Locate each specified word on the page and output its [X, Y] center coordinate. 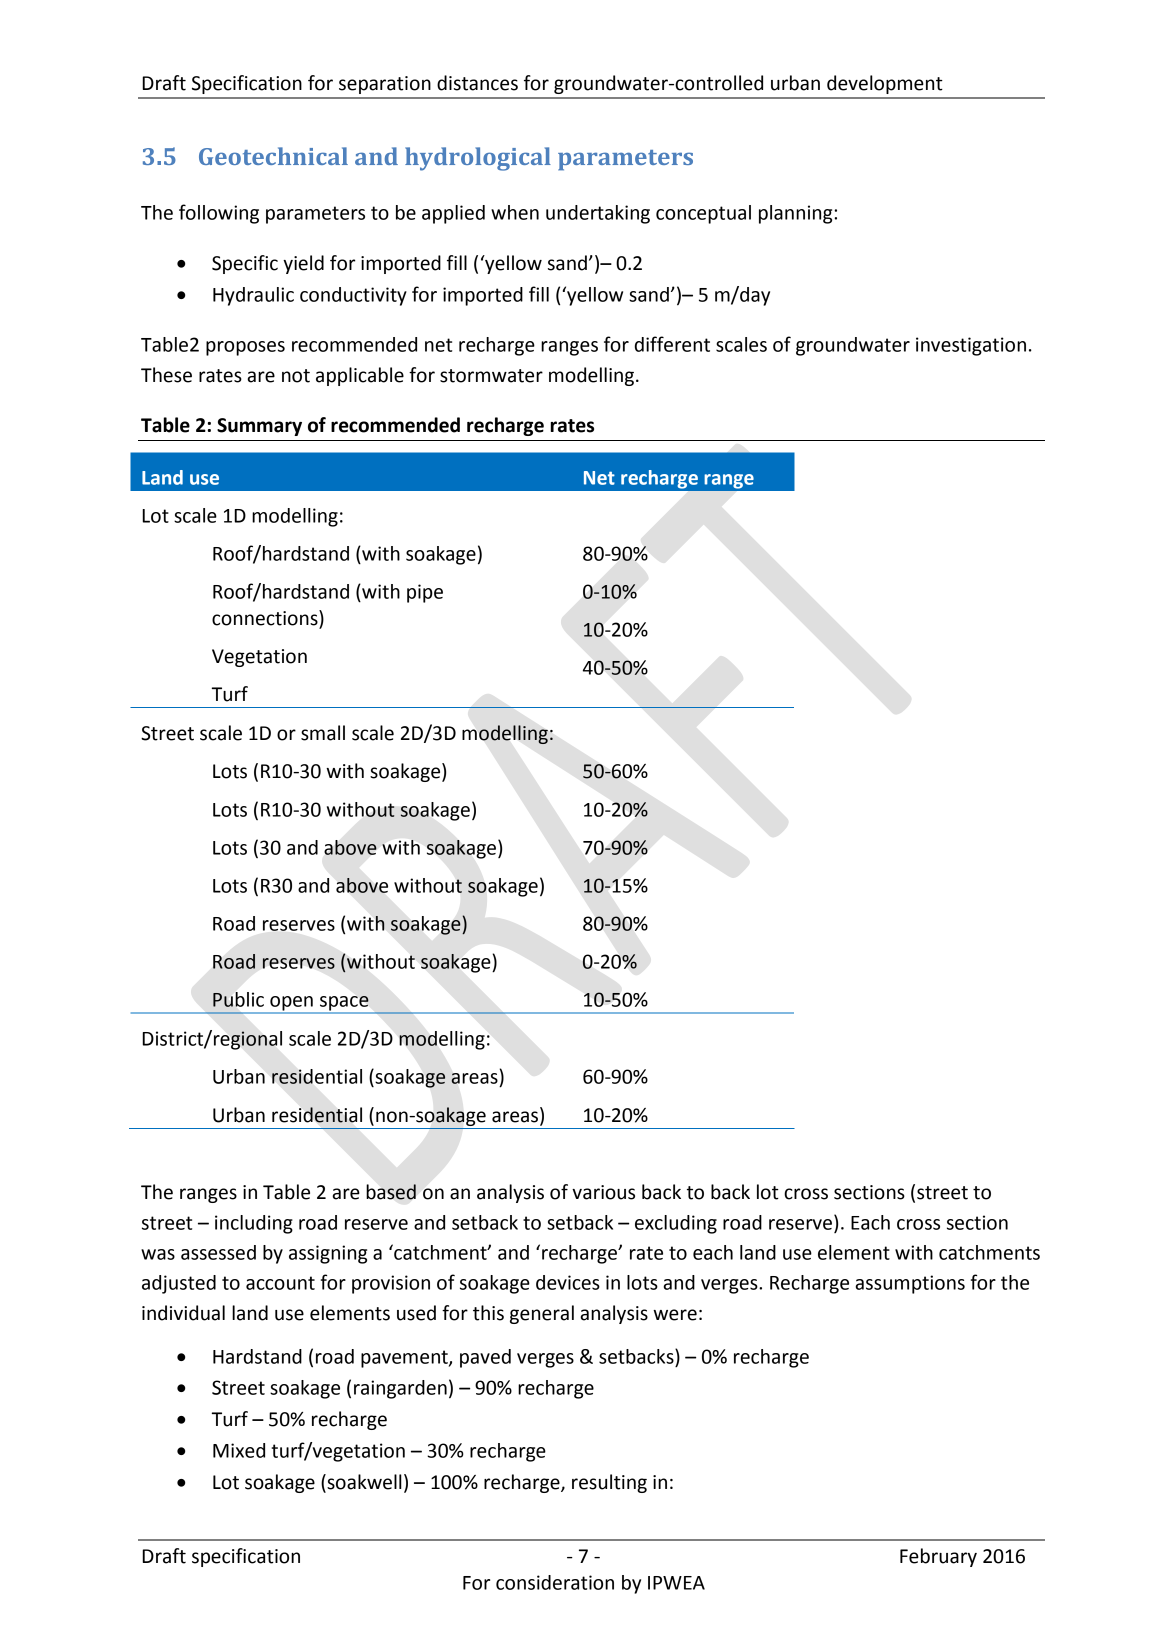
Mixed [239, 1450]
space [344, 1004]
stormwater [491, 376]
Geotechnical [273, 156]
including [254, 1224]
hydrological [478, 159]
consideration [555, 1582]
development [885, 84]
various [603, 1192]
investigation [971, 346]
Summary [259, 427]
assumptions [910, 1284]
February [938, 1557]
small [323, 733]
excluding [676, 1224]
